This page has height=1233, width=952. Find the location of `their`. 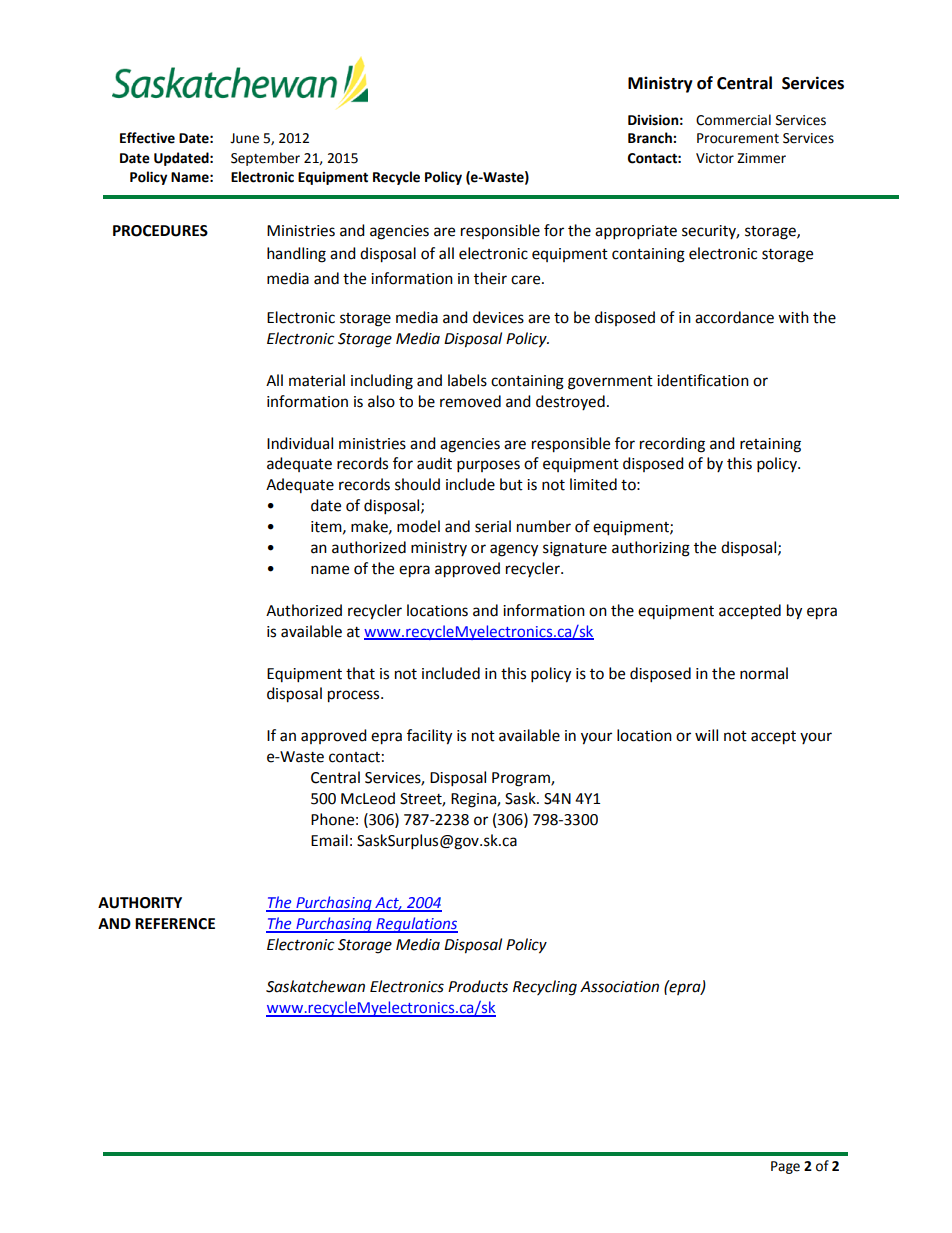

their is located at coordinates (490, 278).
